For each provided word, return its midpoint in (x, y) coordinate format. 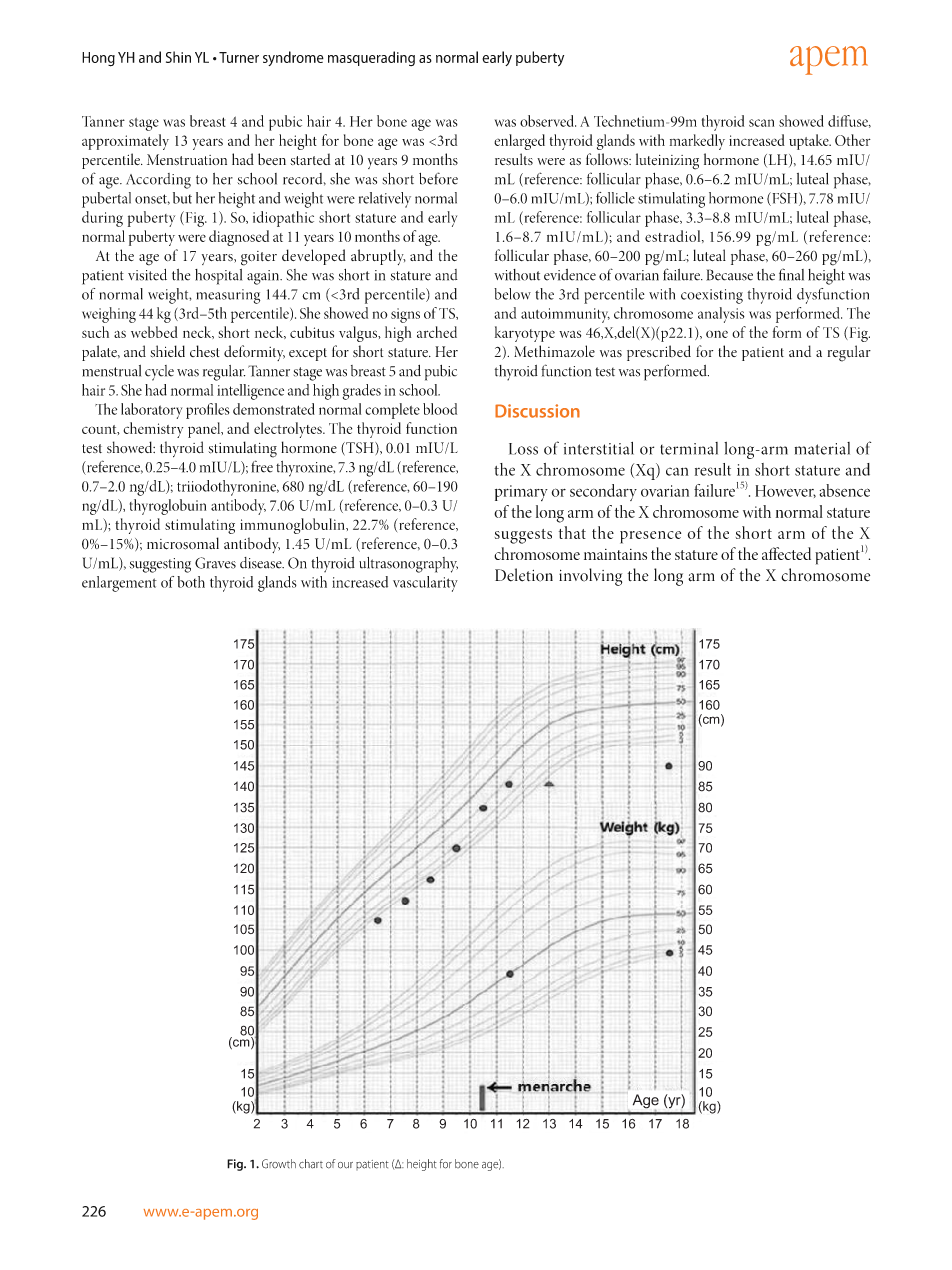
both (191, 582)
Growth (279, 1164)
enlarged (519, 142)
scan (761, 123)
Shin (178, 57)
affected (786, 553)
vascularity (425, 584)
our (345, 1165)
